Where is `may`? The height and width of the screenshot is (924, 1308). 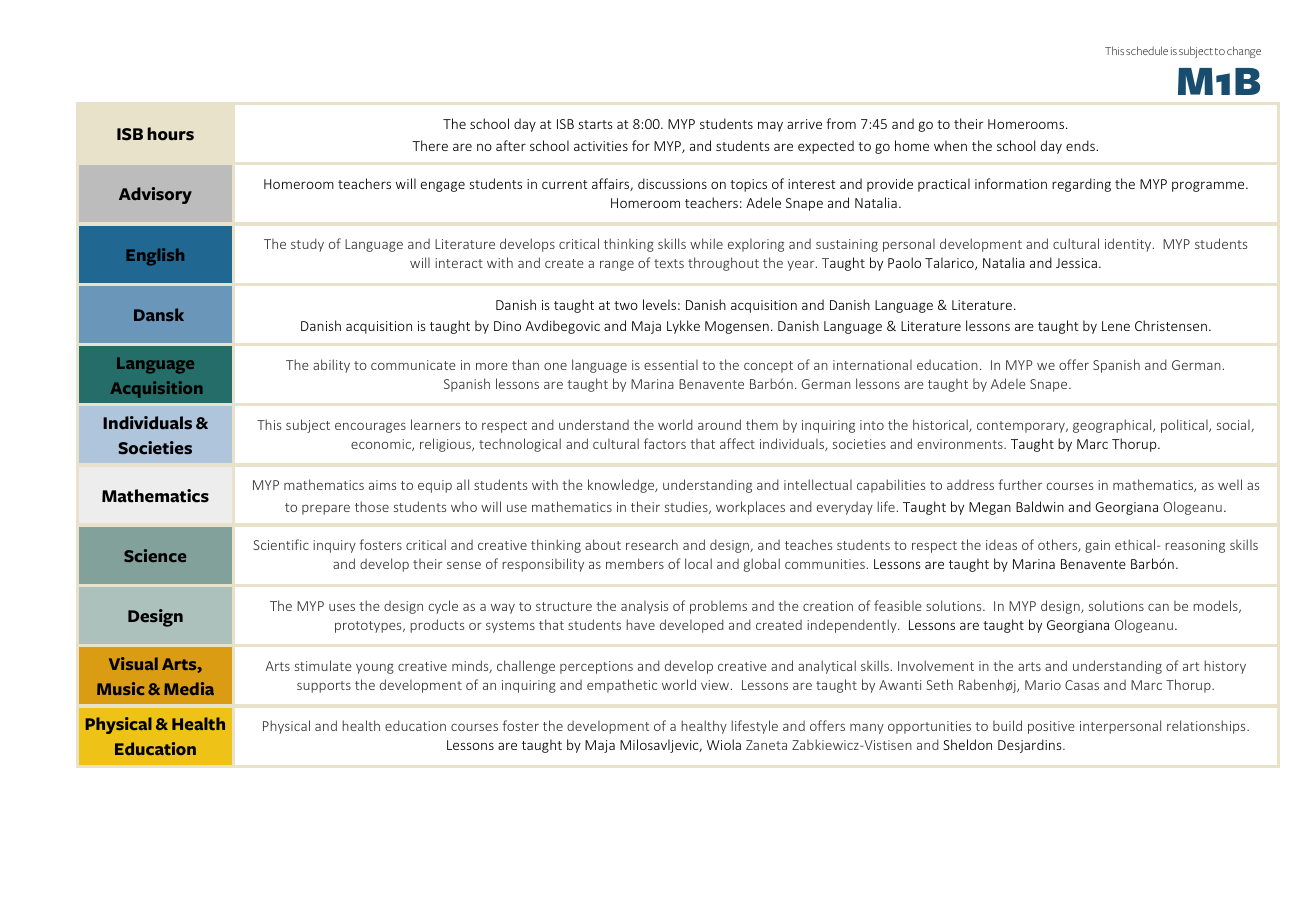
may is located at coordinates (770, 126).
